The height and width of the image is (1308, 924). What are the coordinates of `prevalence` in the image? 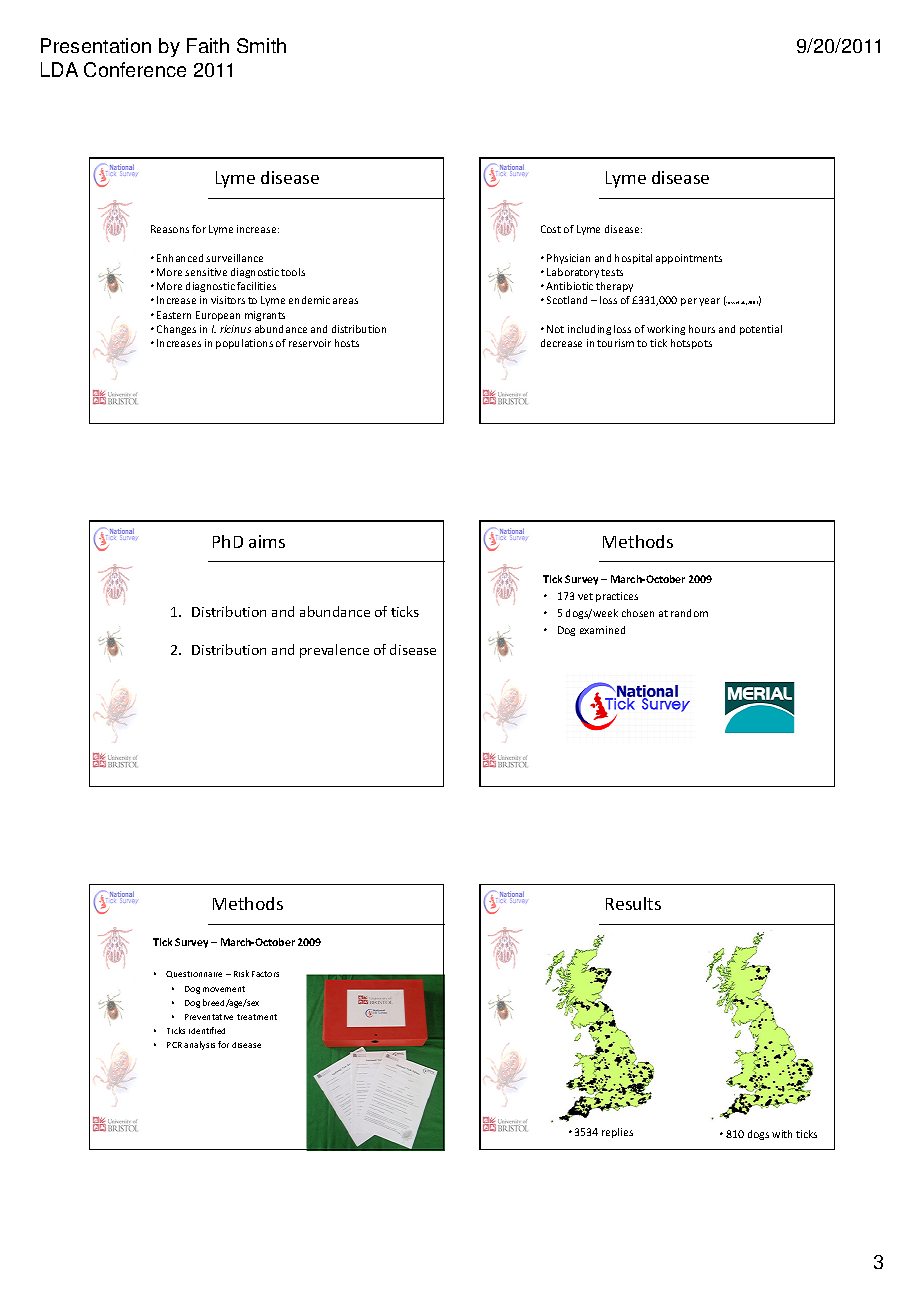 It's located at (334, 651).
